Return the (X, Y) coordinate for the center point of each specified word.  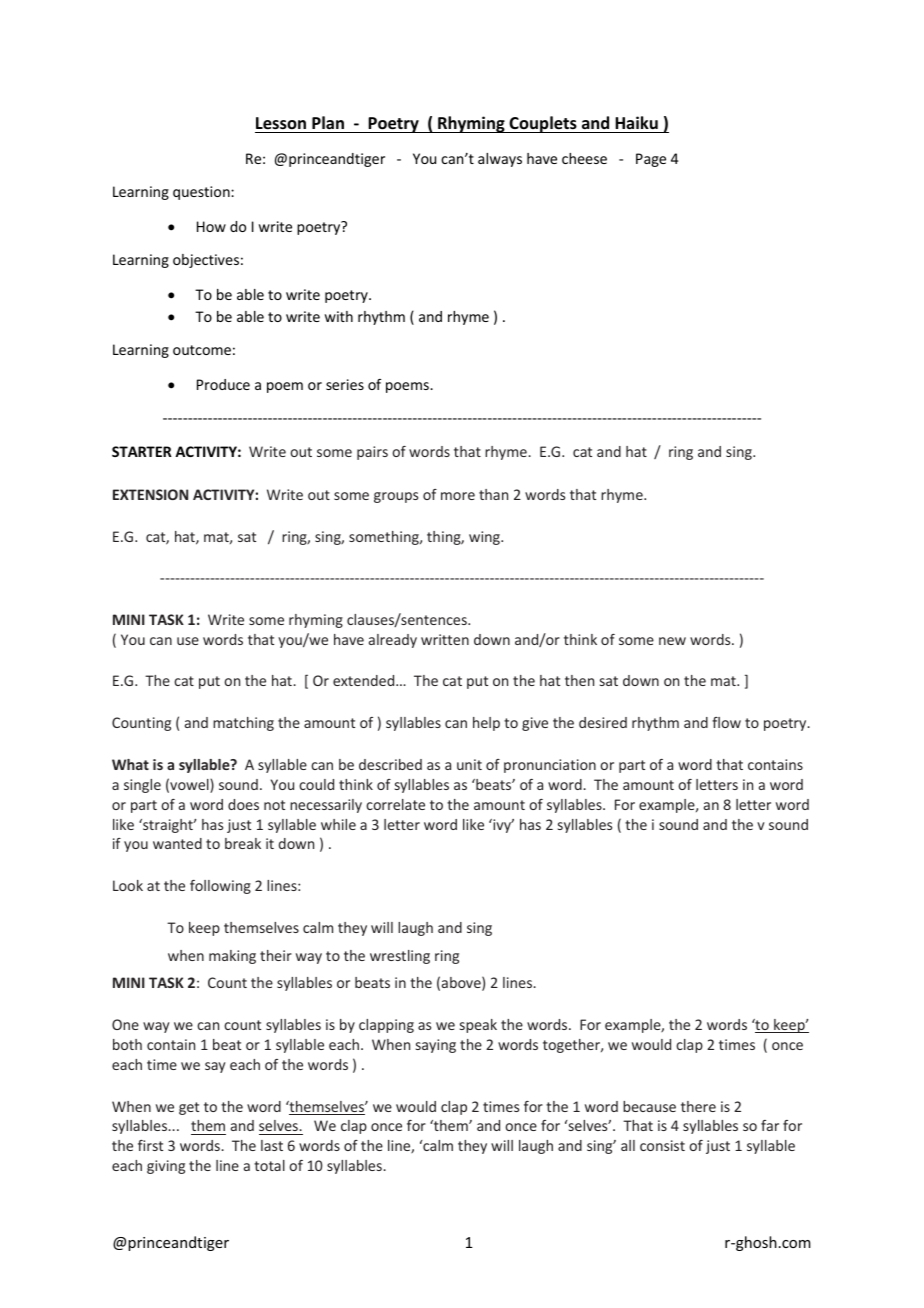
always (500, 160)
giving (166, 1167)
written (445, 639)
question (202, 193)
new (672, 641)
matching (243, 724)
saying (436, 1046)
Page (651, 160)
